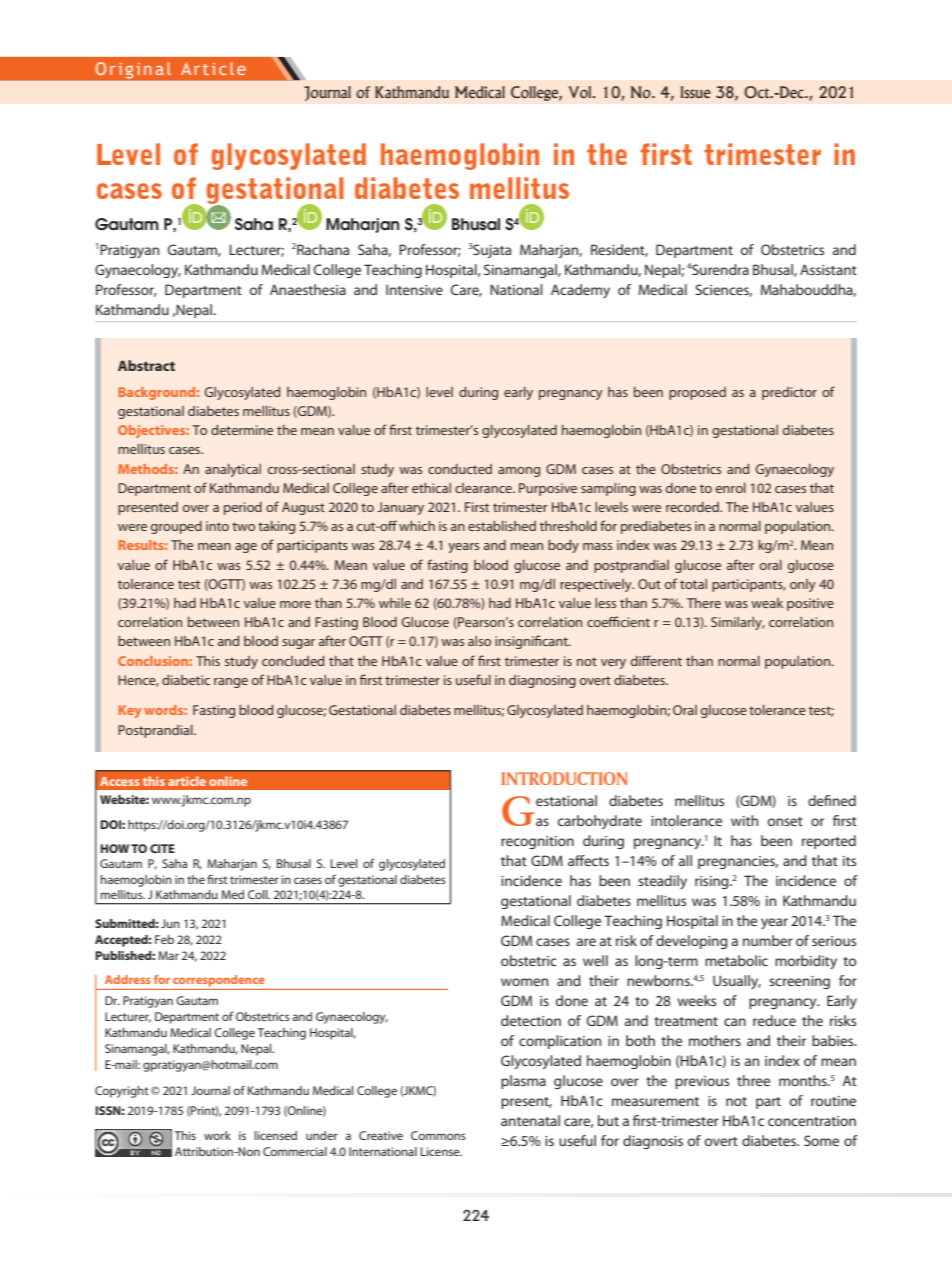 The width and height of the screenshot is (952, 1270). Describe the element at coordinates (217, 1135) in the screenshot. I see `work` at that location.
